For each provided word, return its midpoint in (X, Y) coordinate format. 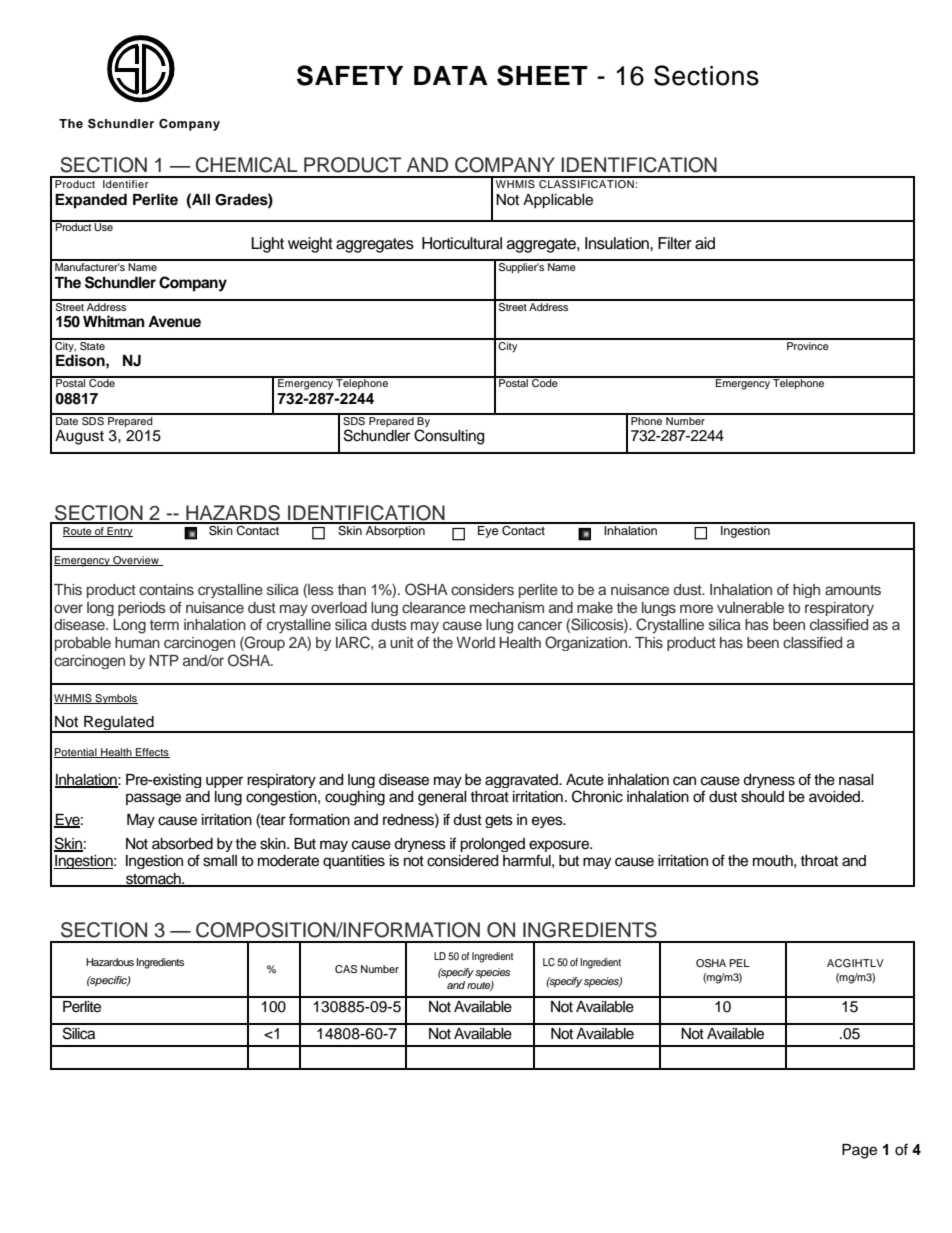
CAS (346, 969)
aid (705, 243)
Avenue (174, 321)
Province (808, 344)
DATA (451, 75)
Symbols (115, 699)
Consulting (449, 437)
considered (462, 861)
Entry (119, 532)
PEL (740, 963)
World (475, 642)
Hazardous (110, 962)
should (762, 797)
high (806, 591)
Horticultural (462, 243)
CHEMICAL (247, 165)
